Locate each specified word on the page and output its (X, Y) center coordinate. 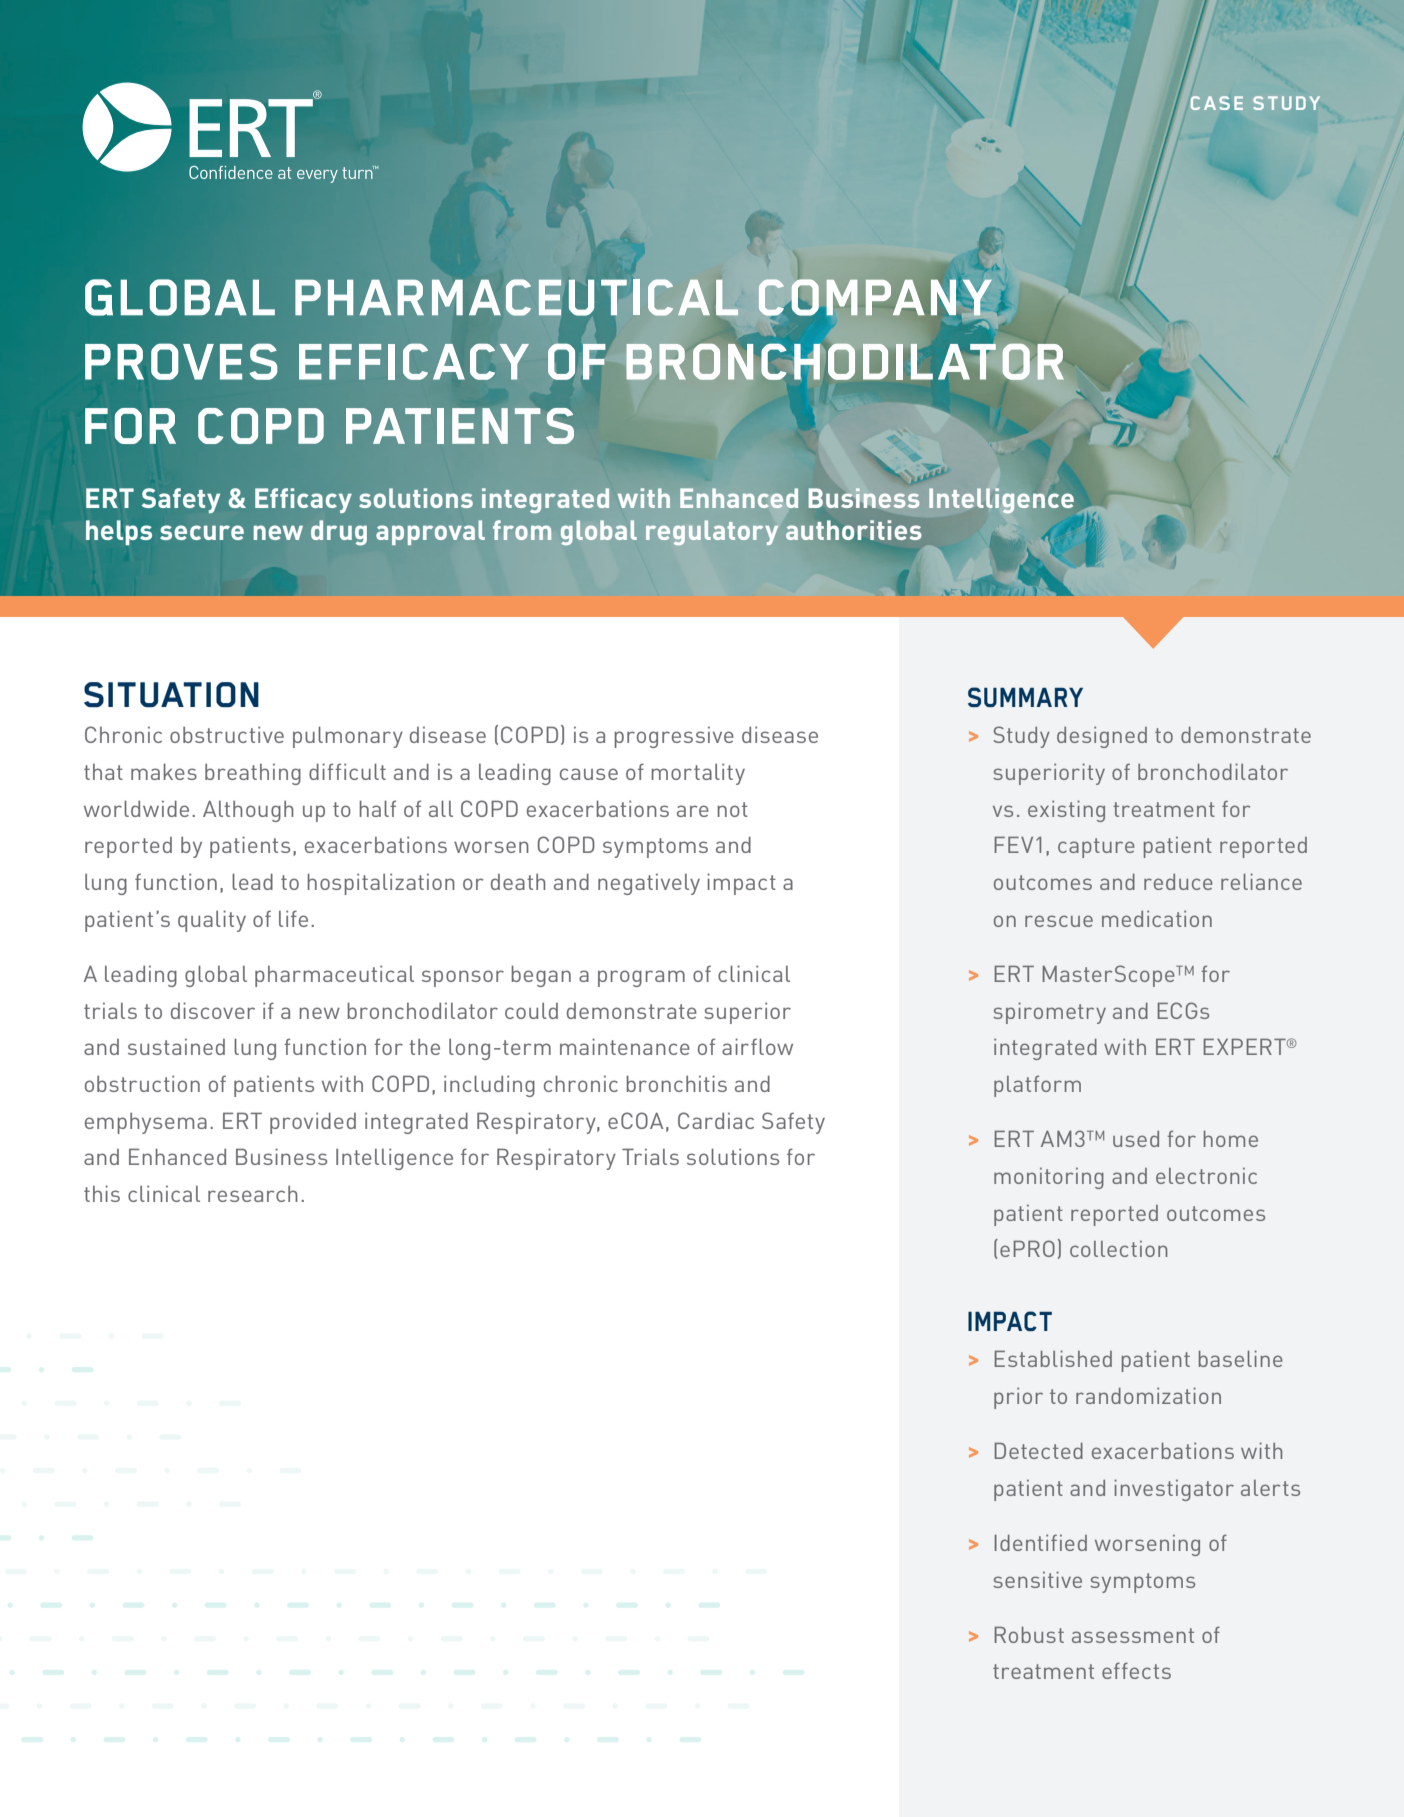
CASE (1217, 103)
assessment (1133, 1635)
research (253, 1194)
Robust (1029, 1634)
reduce (1178, 882)
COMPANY (875, 297)
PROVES (181, 361)
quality (212, 921)
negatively (649, 884)
